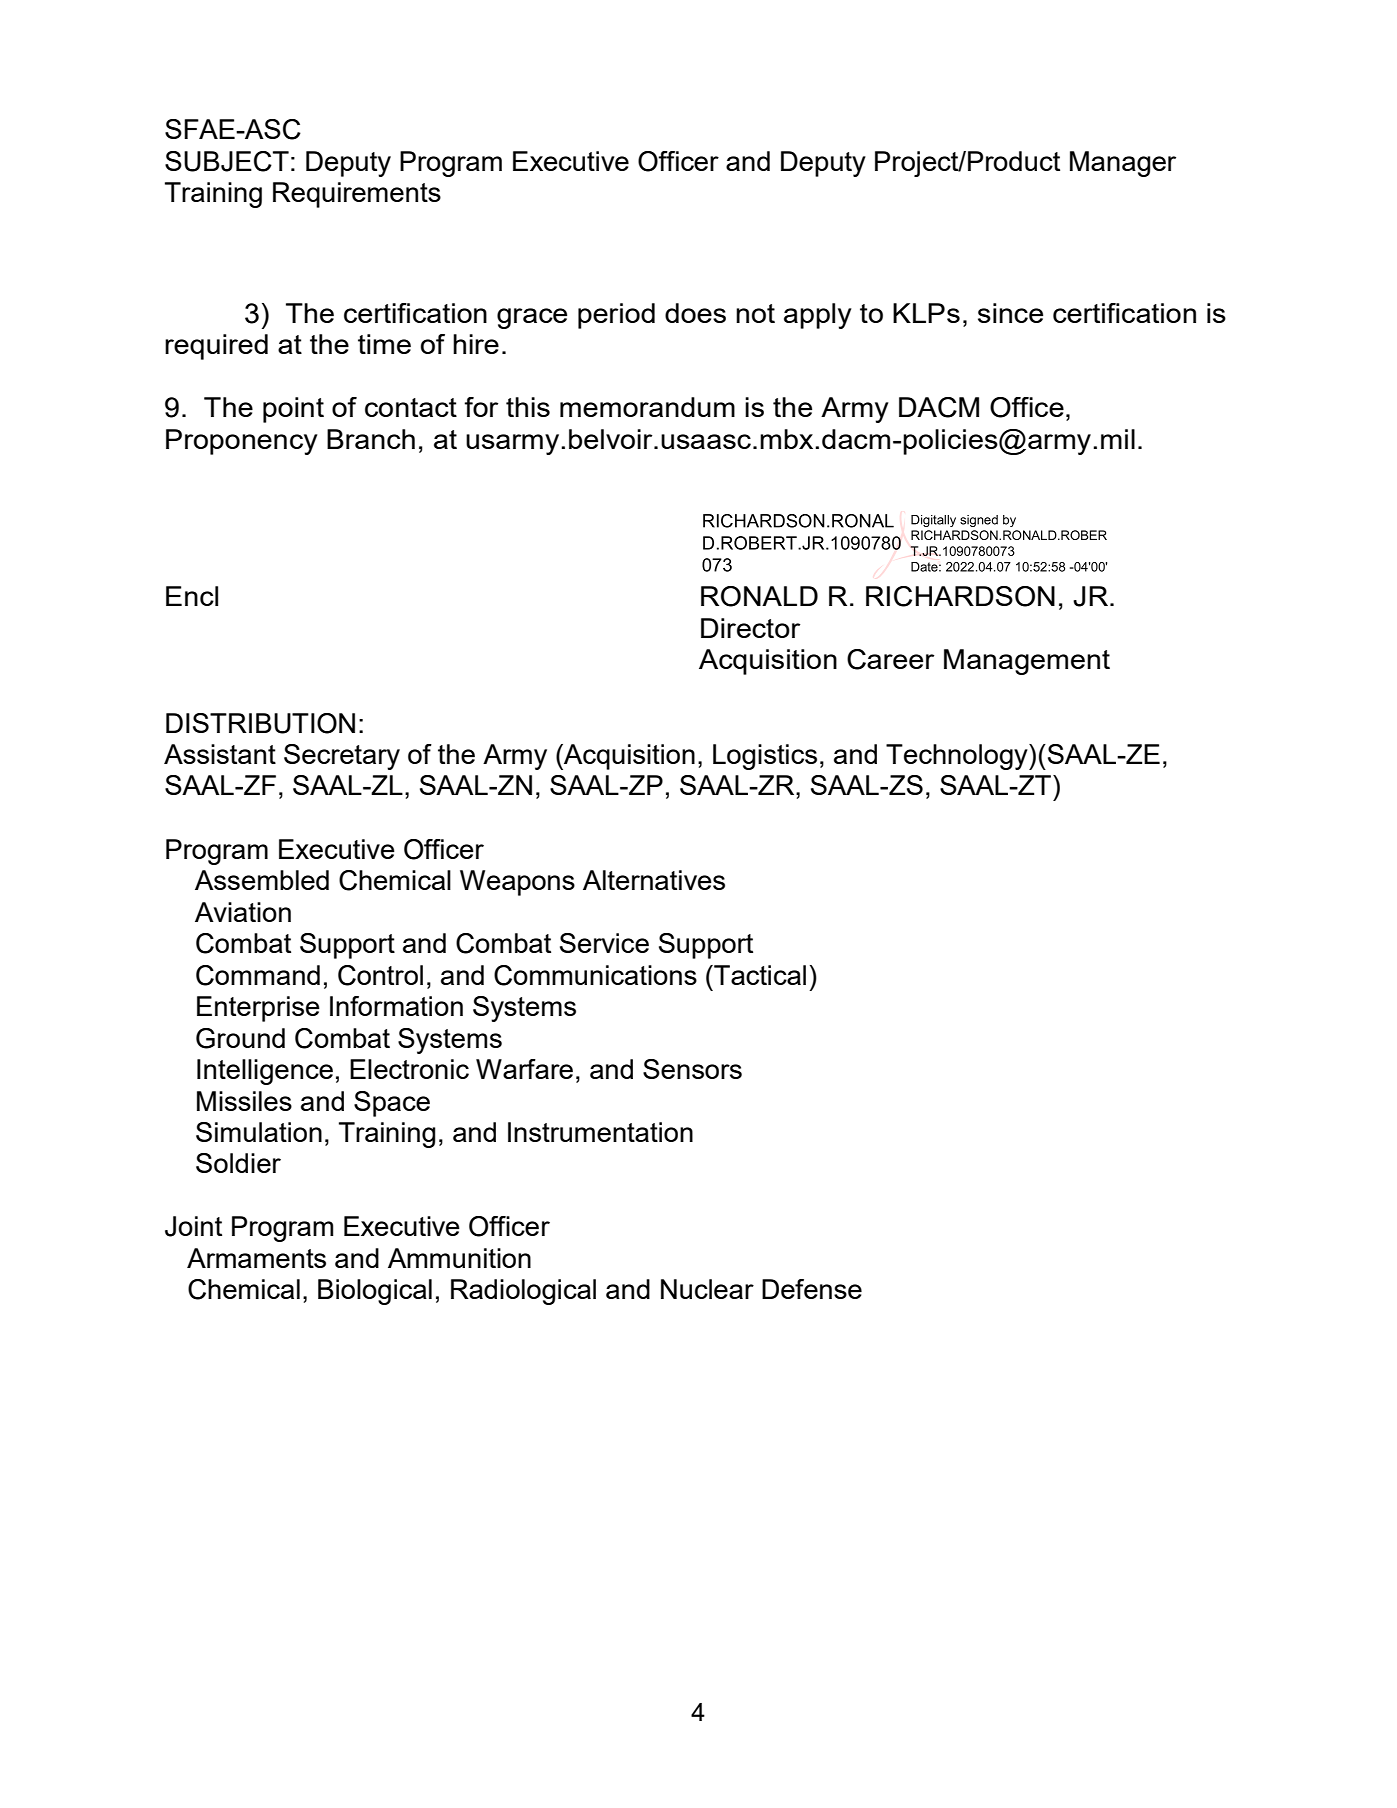 The width and height of the page is (1397, 1808). What do you see at coordinates (654, 880) in the page?
I see `Alternatives` at bounding box center [654, 880].
